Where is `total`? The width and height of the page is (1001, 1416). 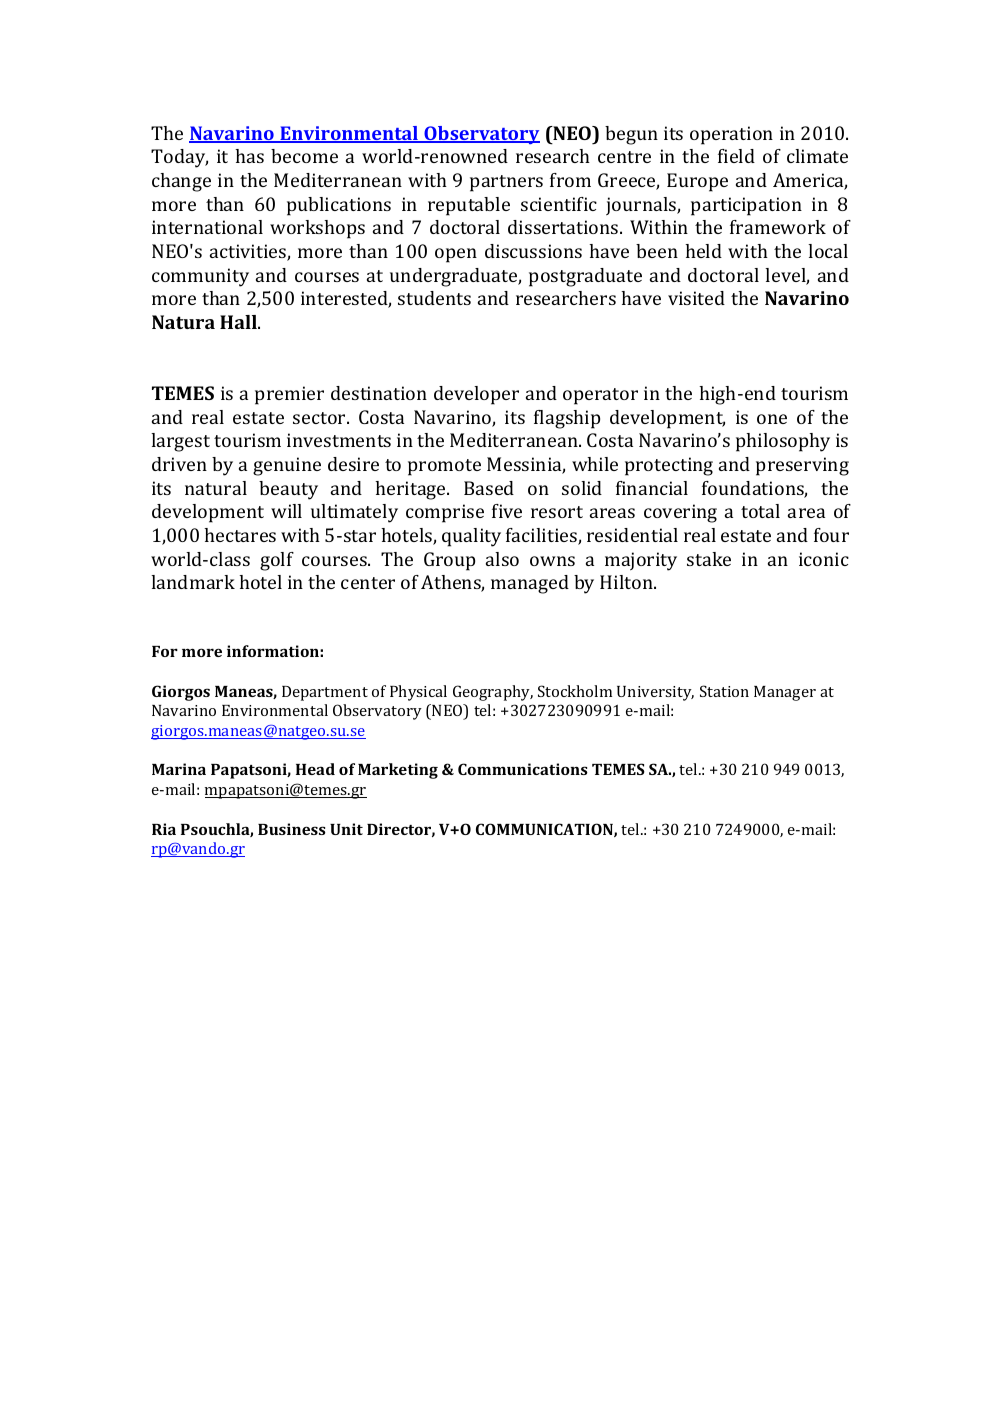 total is located at coordinates (760, 511).
